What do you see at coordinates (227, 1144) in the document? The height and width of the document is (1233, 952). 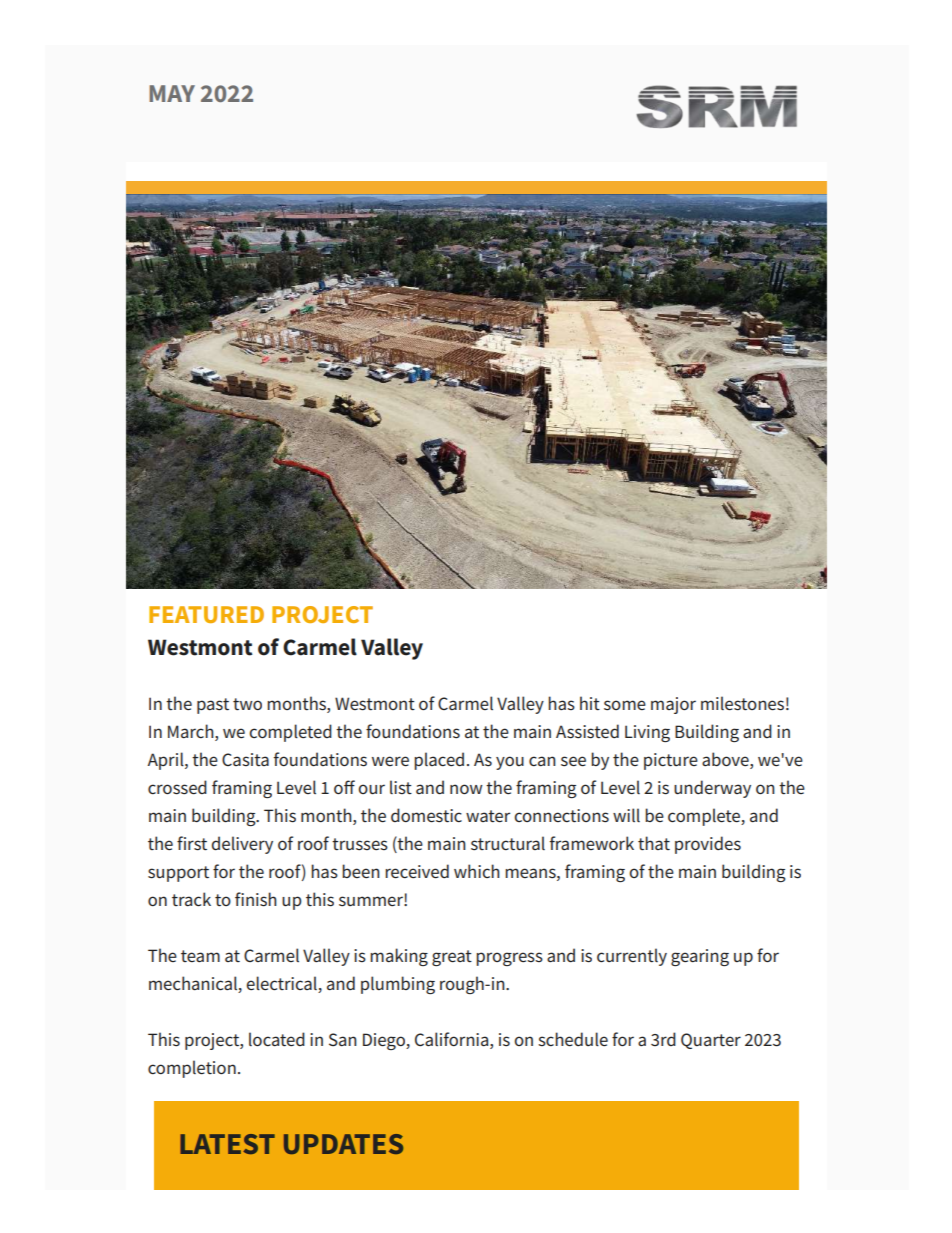 I see `LATEST` at bounding box center [227, 1144].
